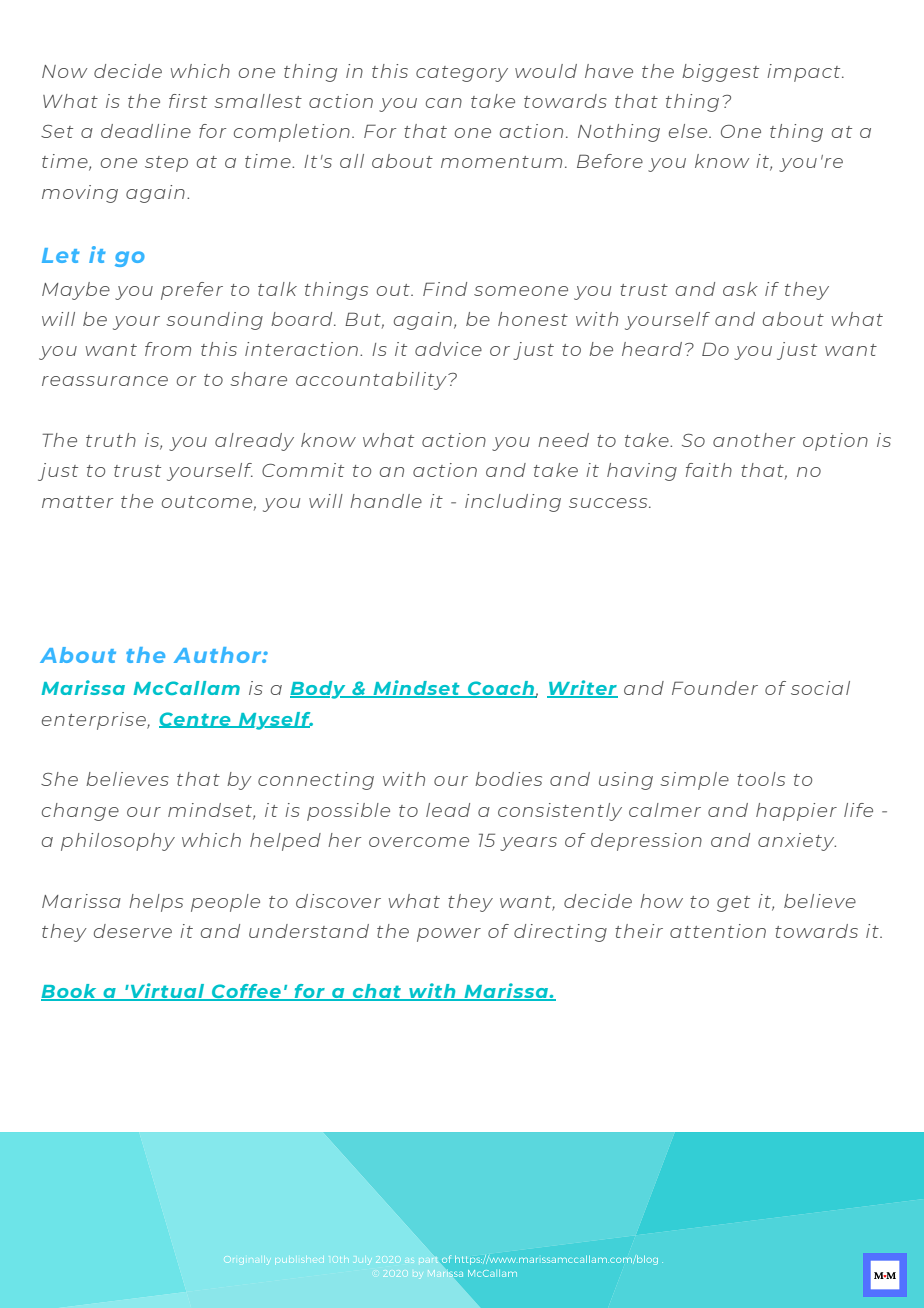  What do you see at coordinates (196, 720) in the image?
I see `Centre` at bounding box center [196, 720].
